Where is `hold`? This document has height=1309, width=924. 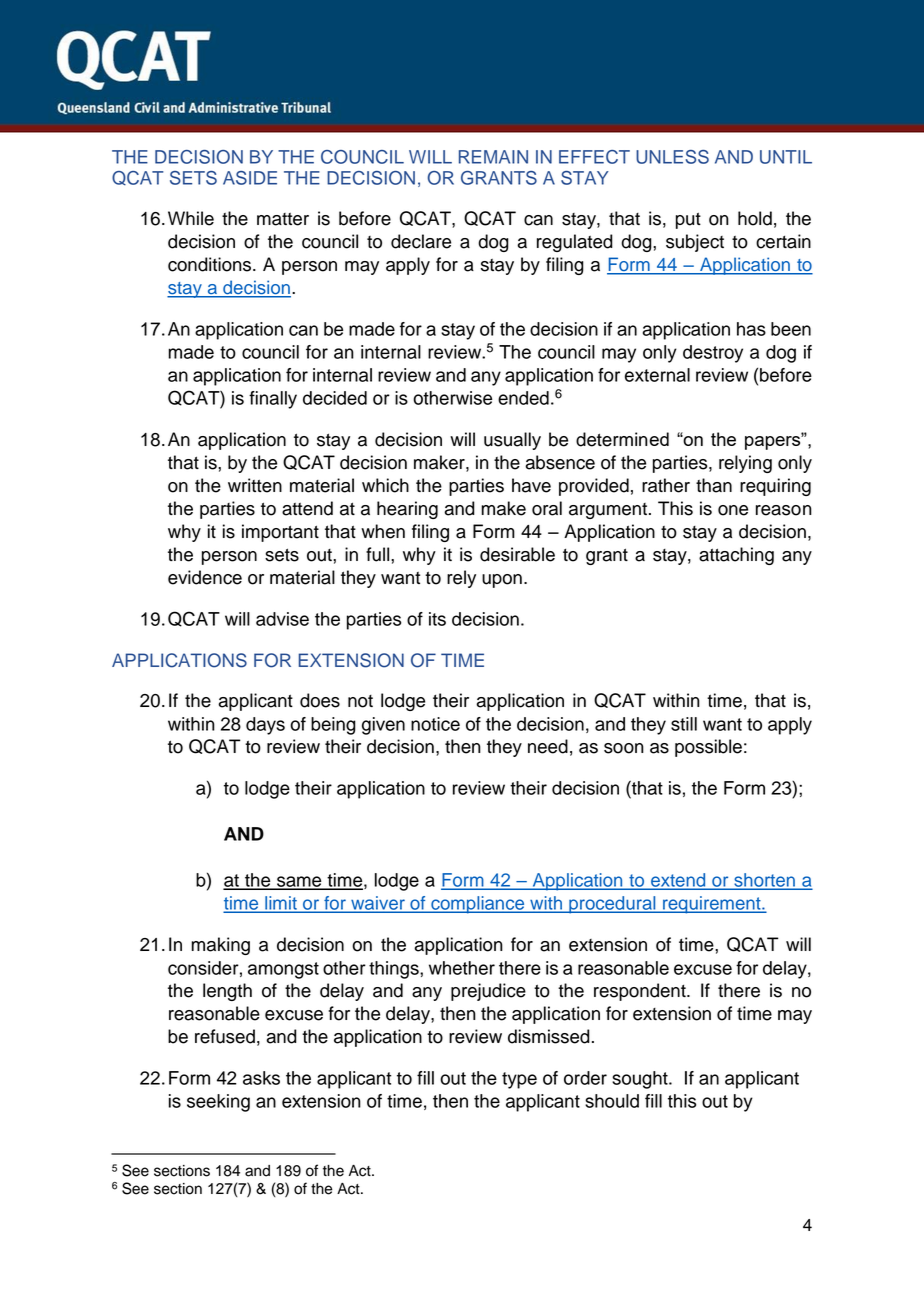 hold is located at coordinates (755, 218).
